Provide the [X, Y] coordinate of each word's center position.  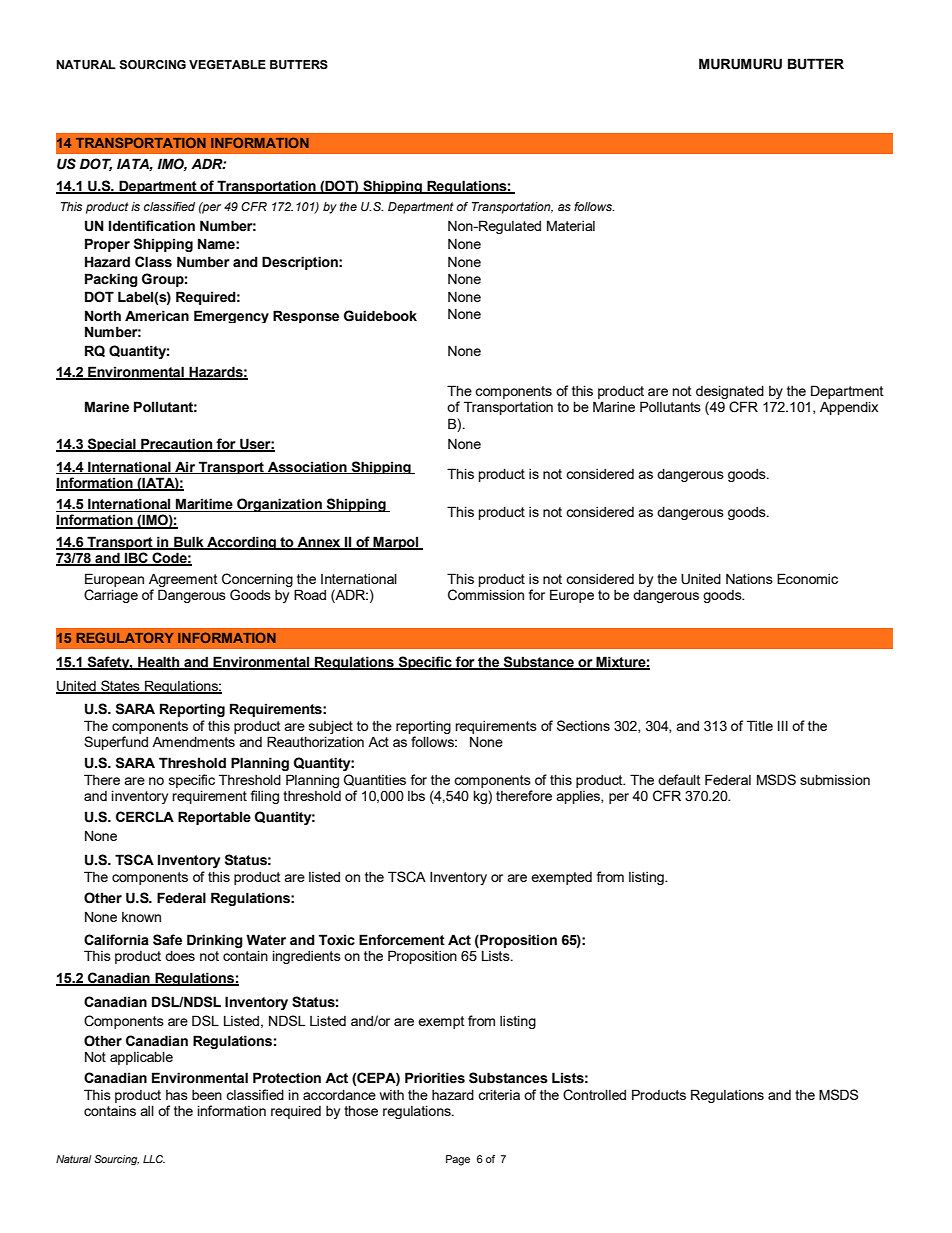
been [207, 1095]
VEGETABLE [227, 64]
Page [458, 1160]
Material [571, 225]
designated [730, 393]
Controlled [594, 1095]
